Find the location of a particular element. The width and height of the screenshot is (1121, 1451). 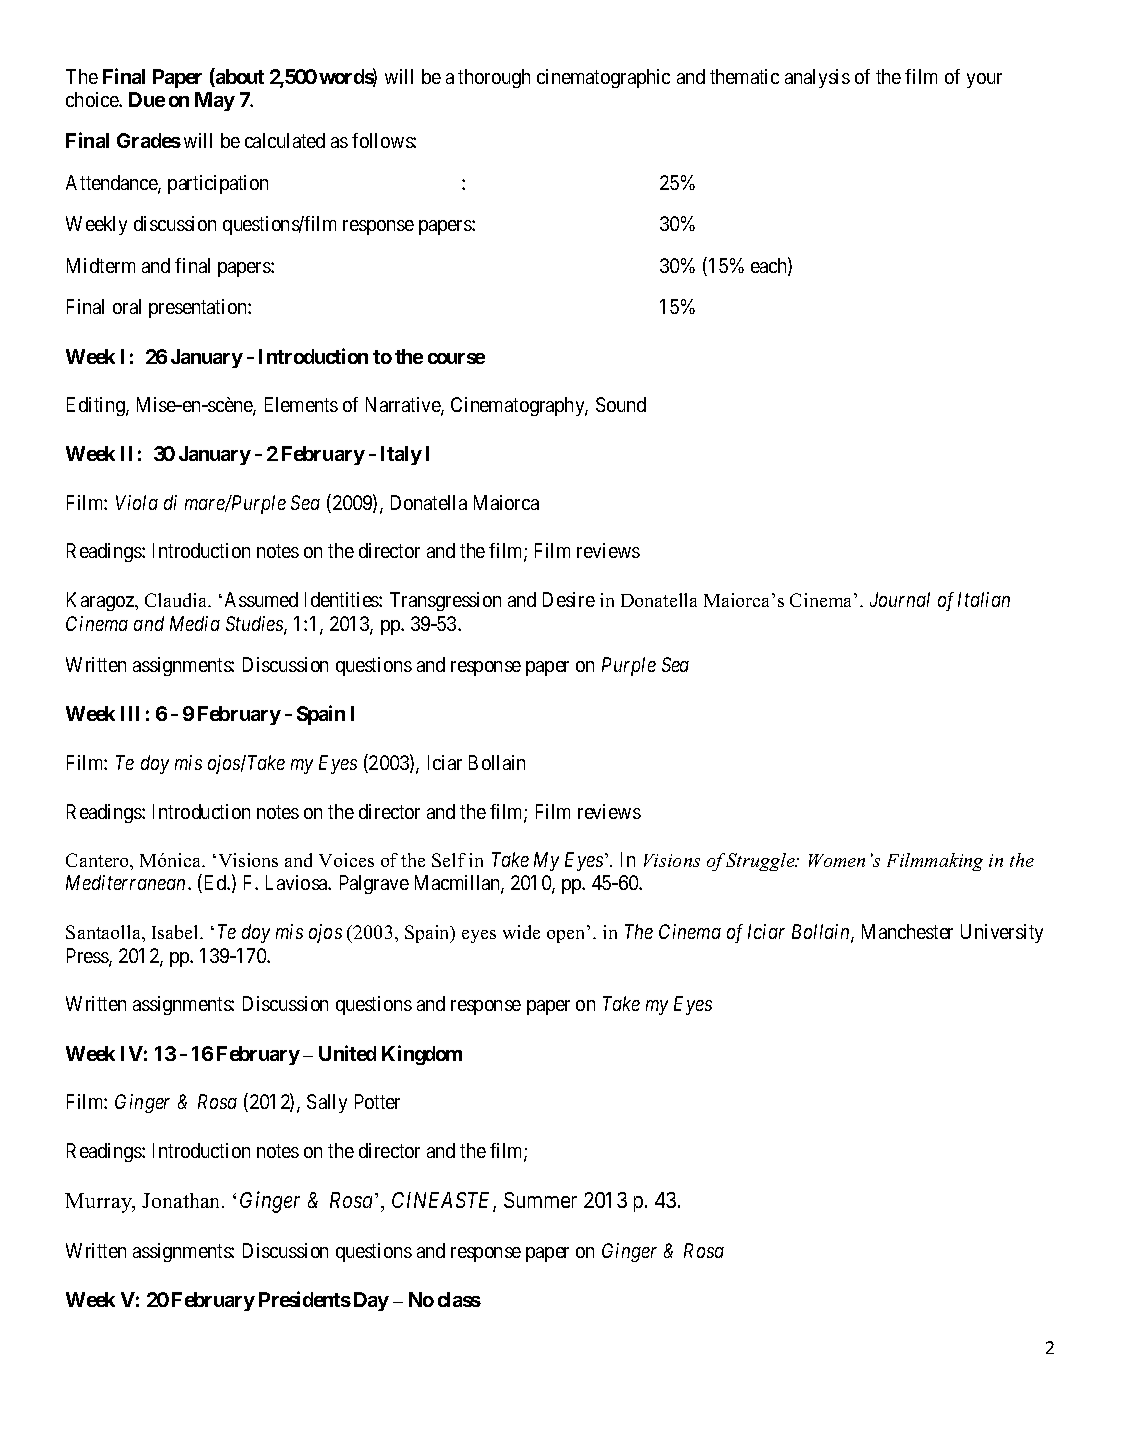

University is located at coordinates (1002, 933).
